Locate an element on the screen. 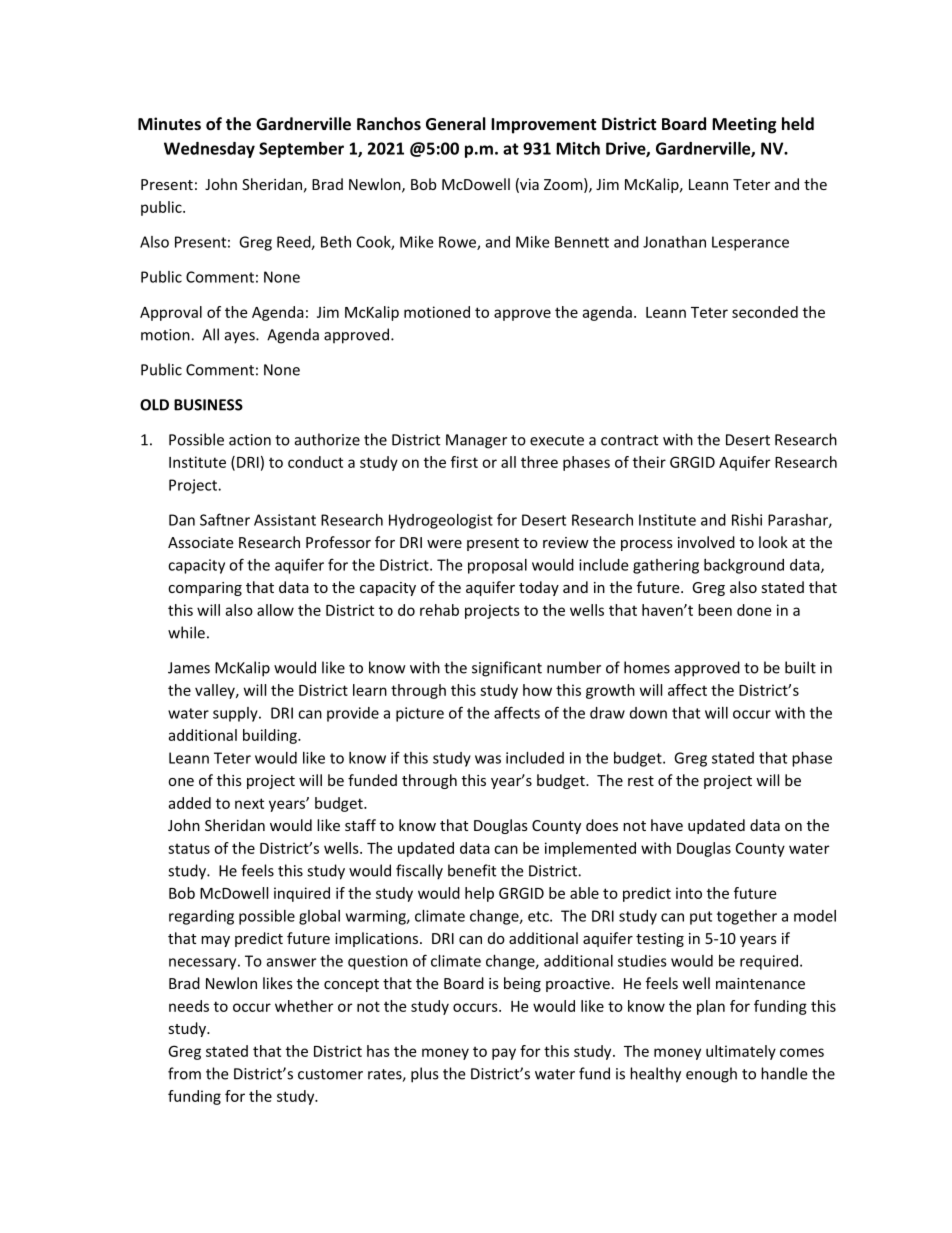 The height and width of the screenshot is (1233, 952). General is located at coordinates (456, 123).
